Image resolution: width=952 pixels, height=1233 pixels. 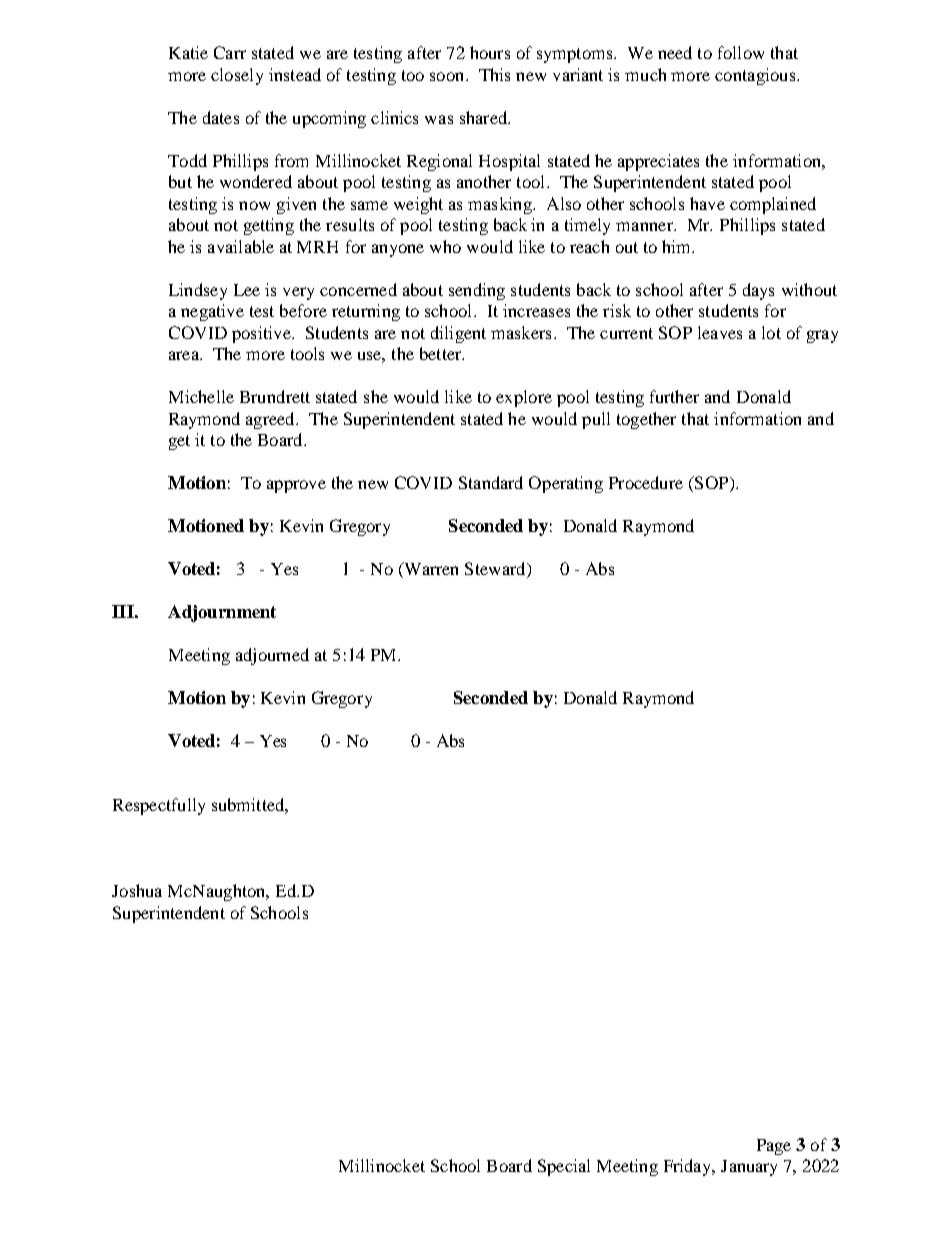 I want to click on contagious, so click(x=756, y=76).
